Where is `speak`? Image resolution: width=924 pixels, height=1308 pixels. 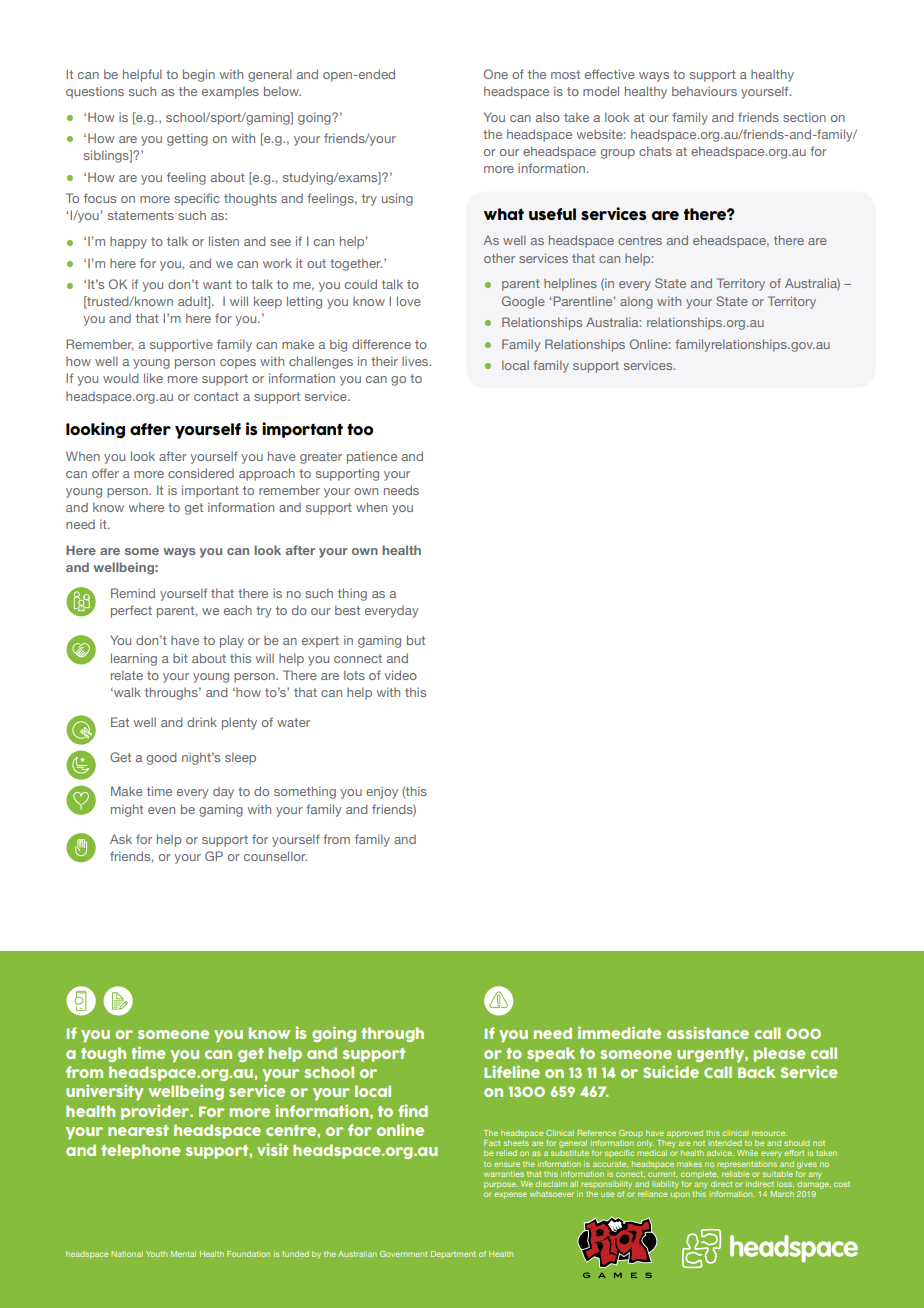 speak is located at coordinates (551, 1054).
